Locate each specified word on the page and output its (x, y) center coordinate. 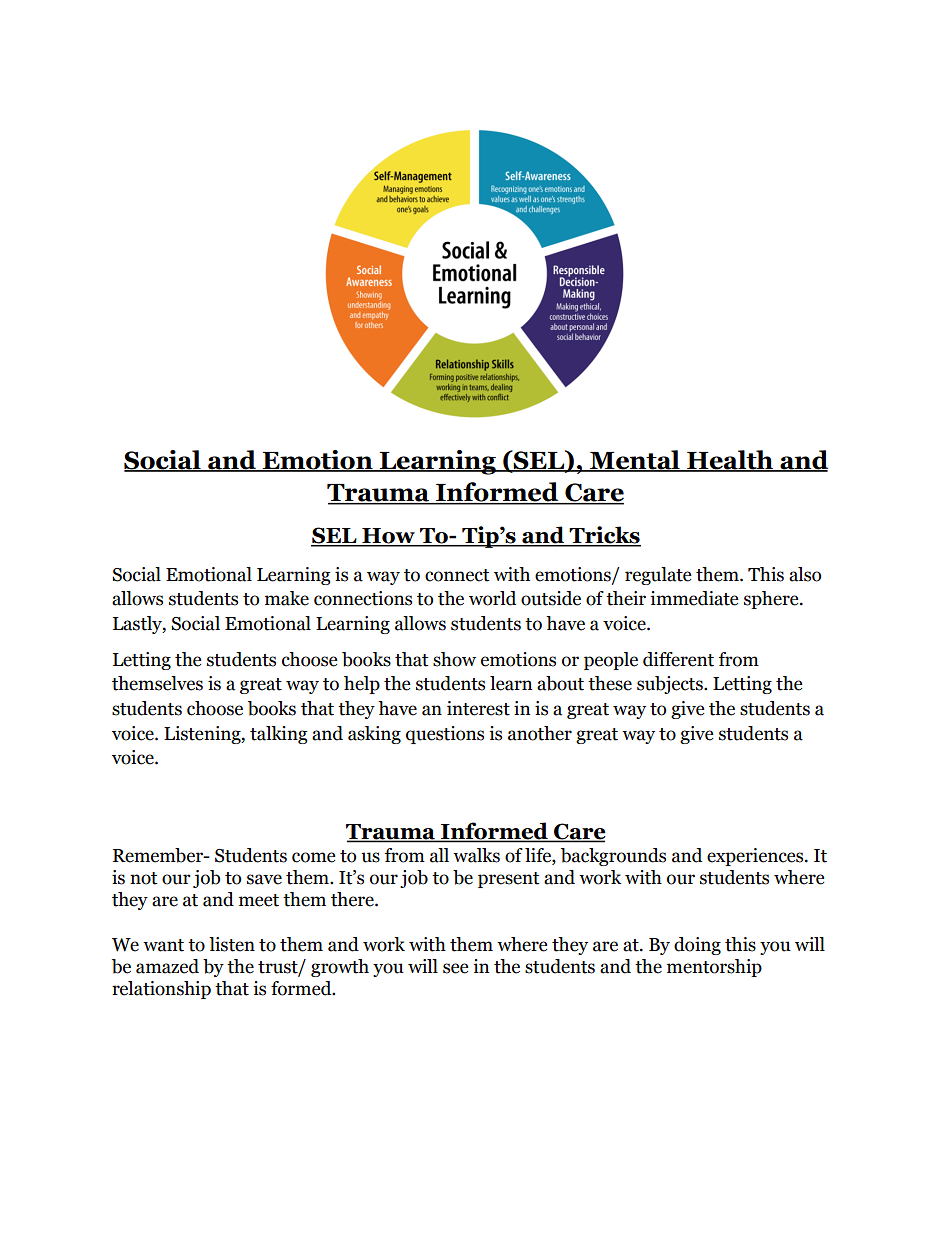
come (314, 857)
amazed (167, 966)
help (362, 685)
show (454, 659)
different (678, 659)
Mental (635, 461)
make (287, 598)
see (456, 968)
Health (730, 461)
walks (476, 855)
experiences (756, 857)
